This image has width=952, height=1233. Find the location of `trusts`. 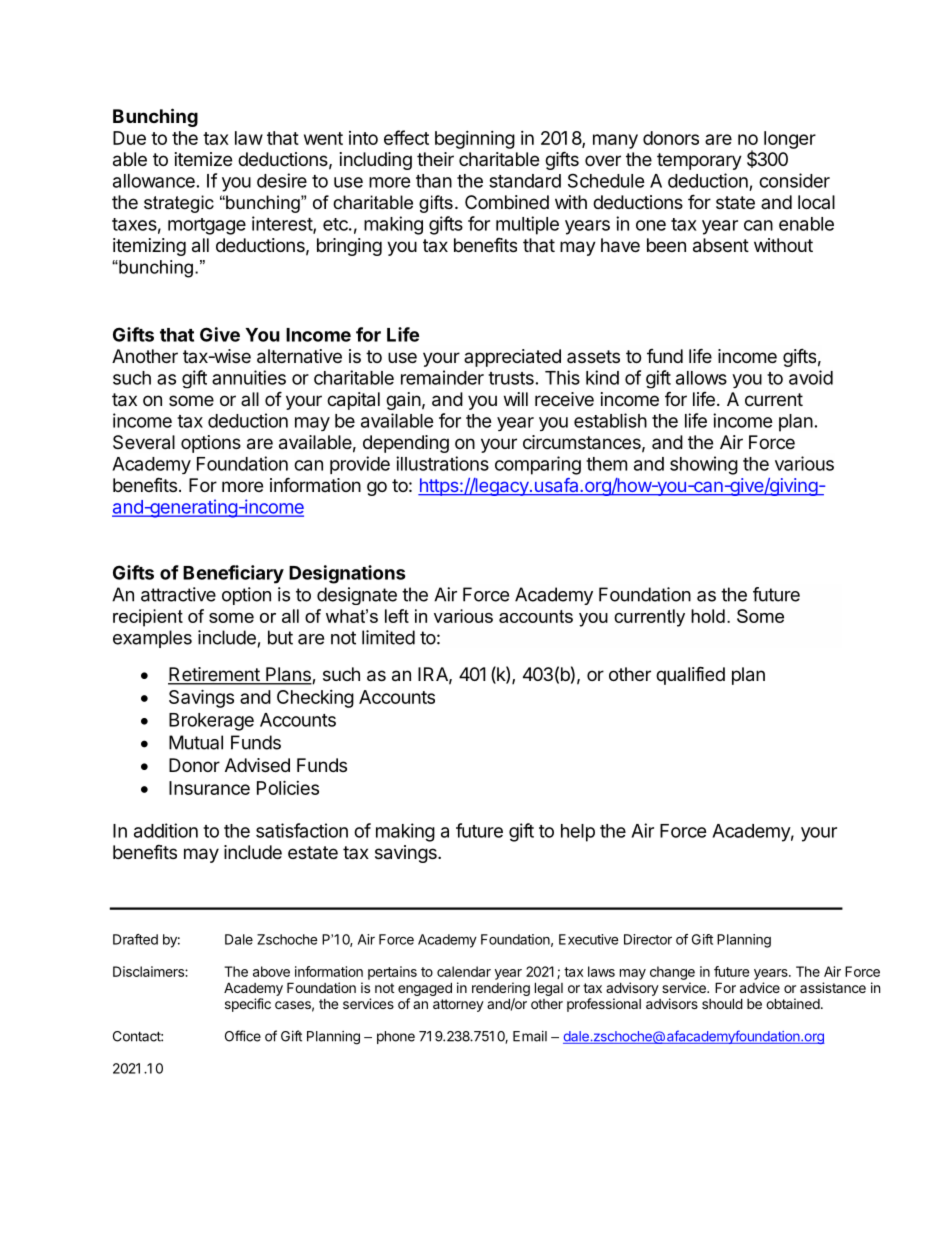

trusts is located at coordinates (511, 378).
